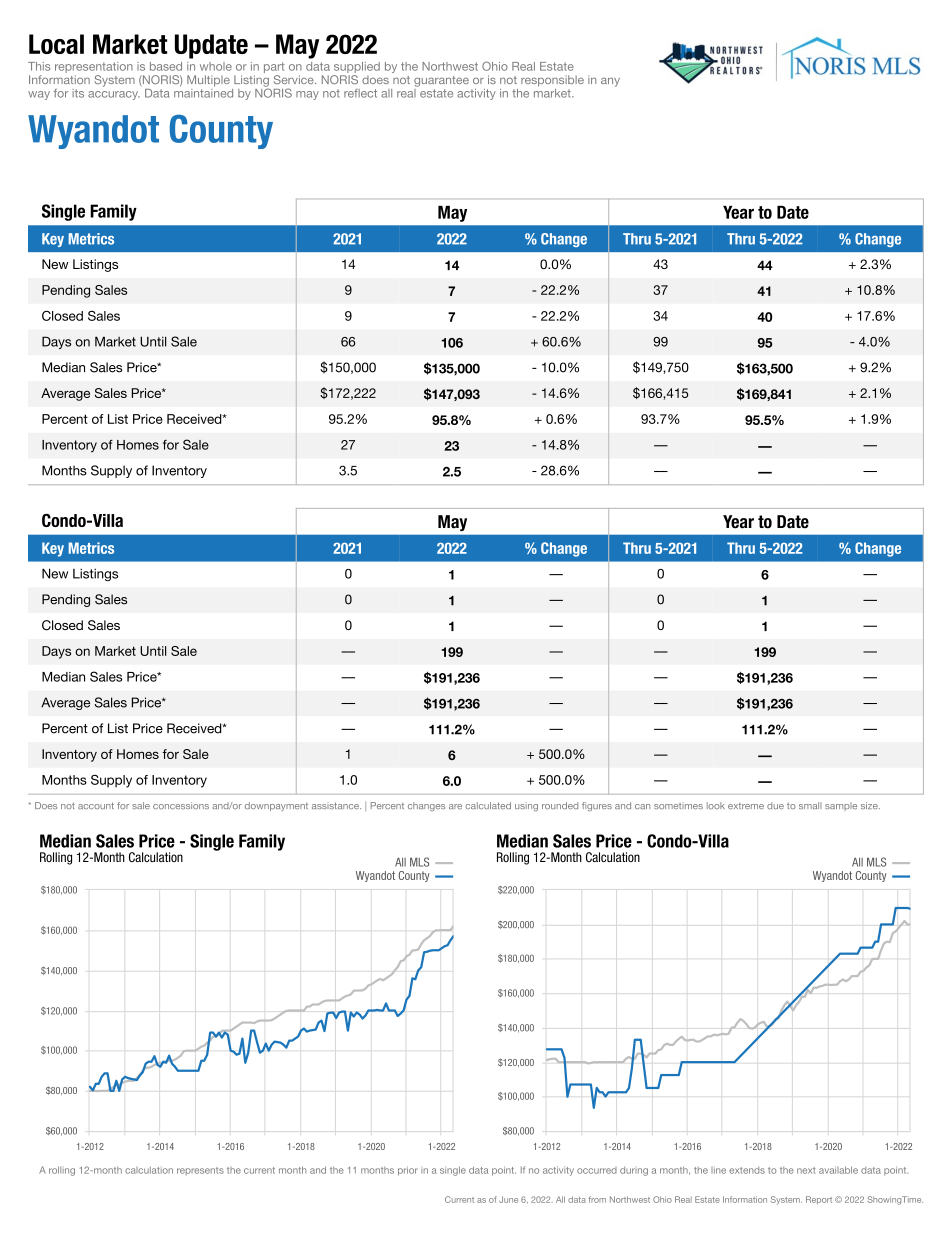  I want to click on extends, so click(747, 1170).
